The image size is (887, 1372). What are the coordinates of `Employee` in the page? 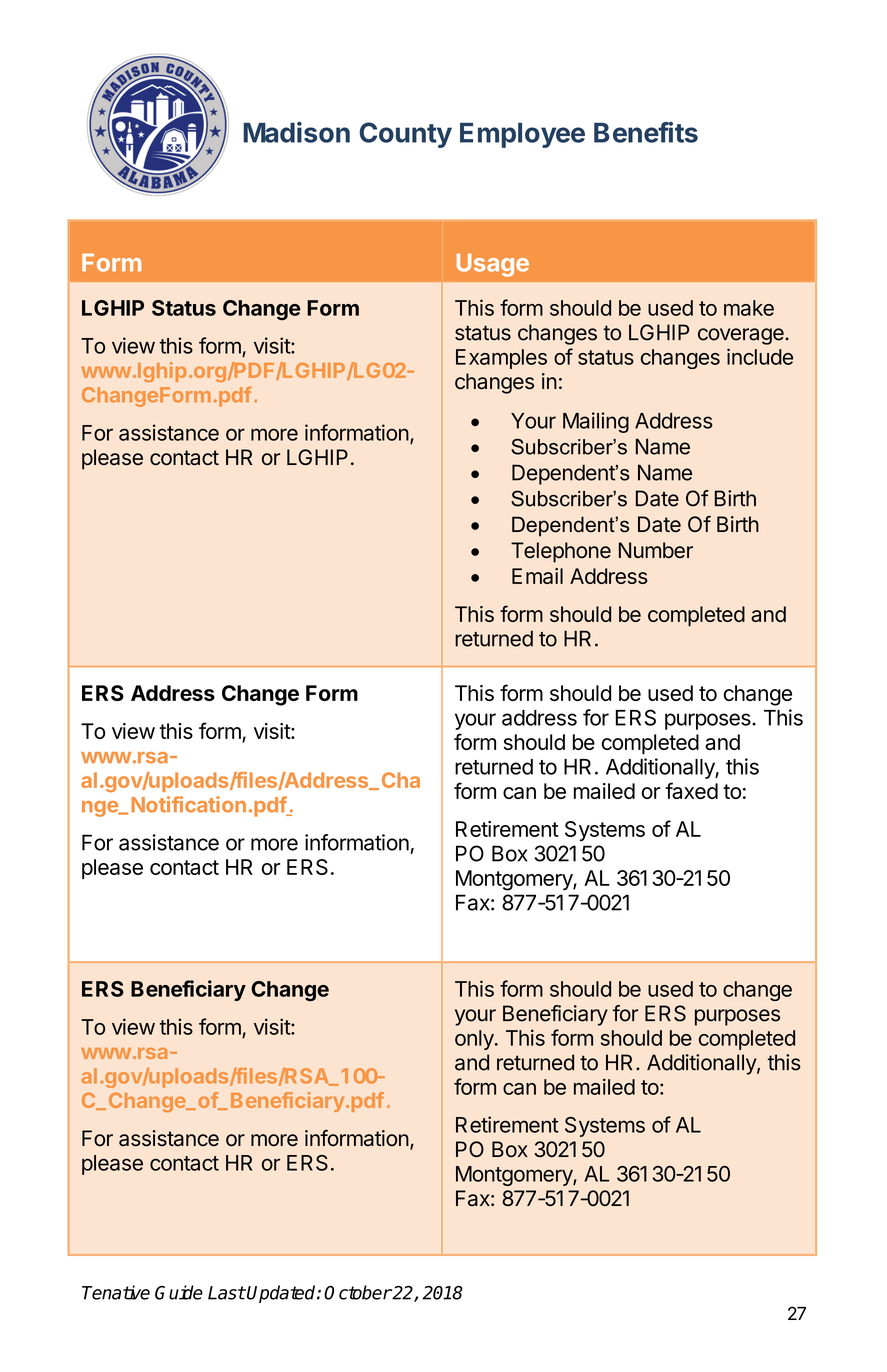 It's located at (522, 135).
